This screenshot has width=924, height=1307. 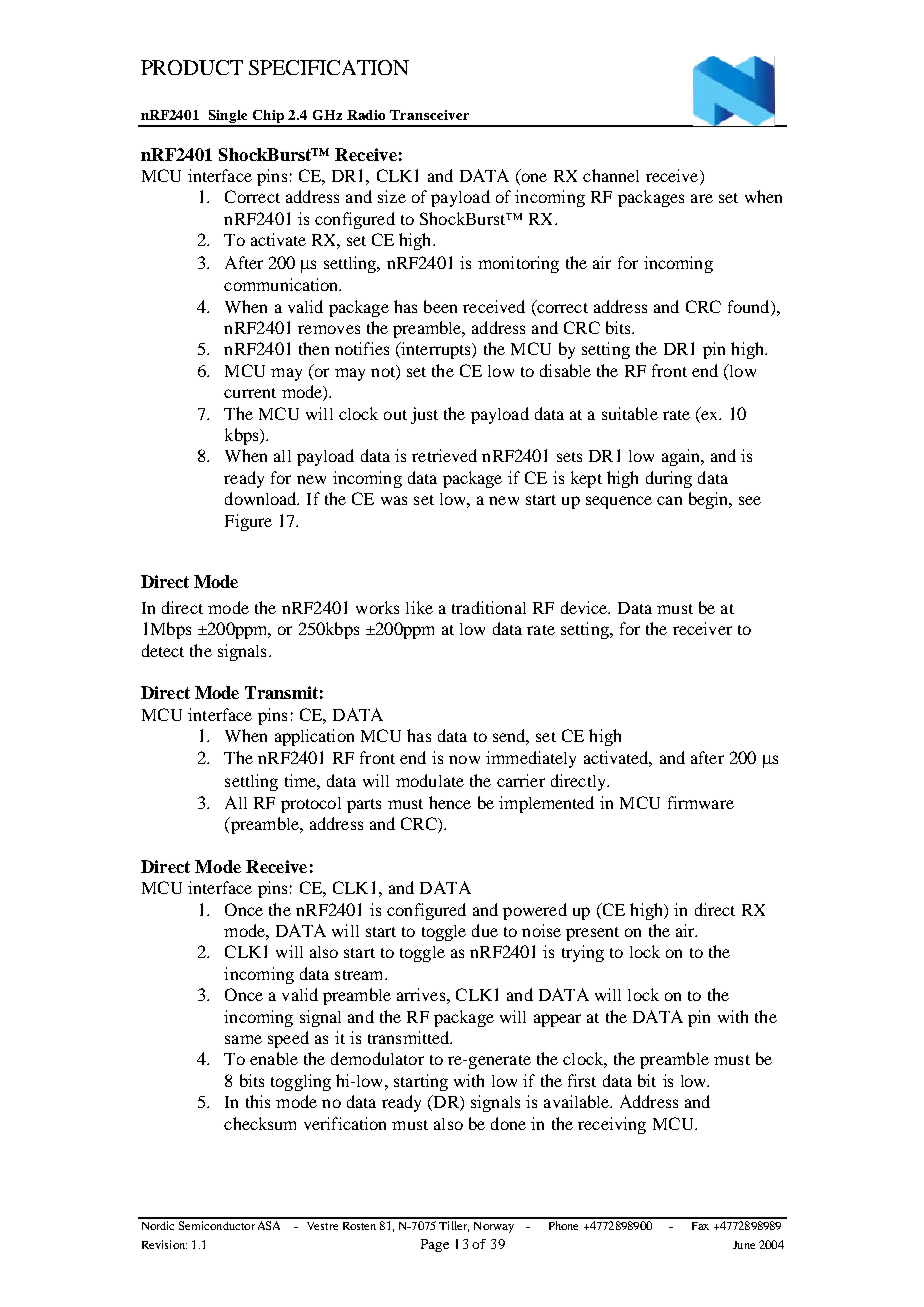 I want to click on traditional, so click(x=489, y=607).
